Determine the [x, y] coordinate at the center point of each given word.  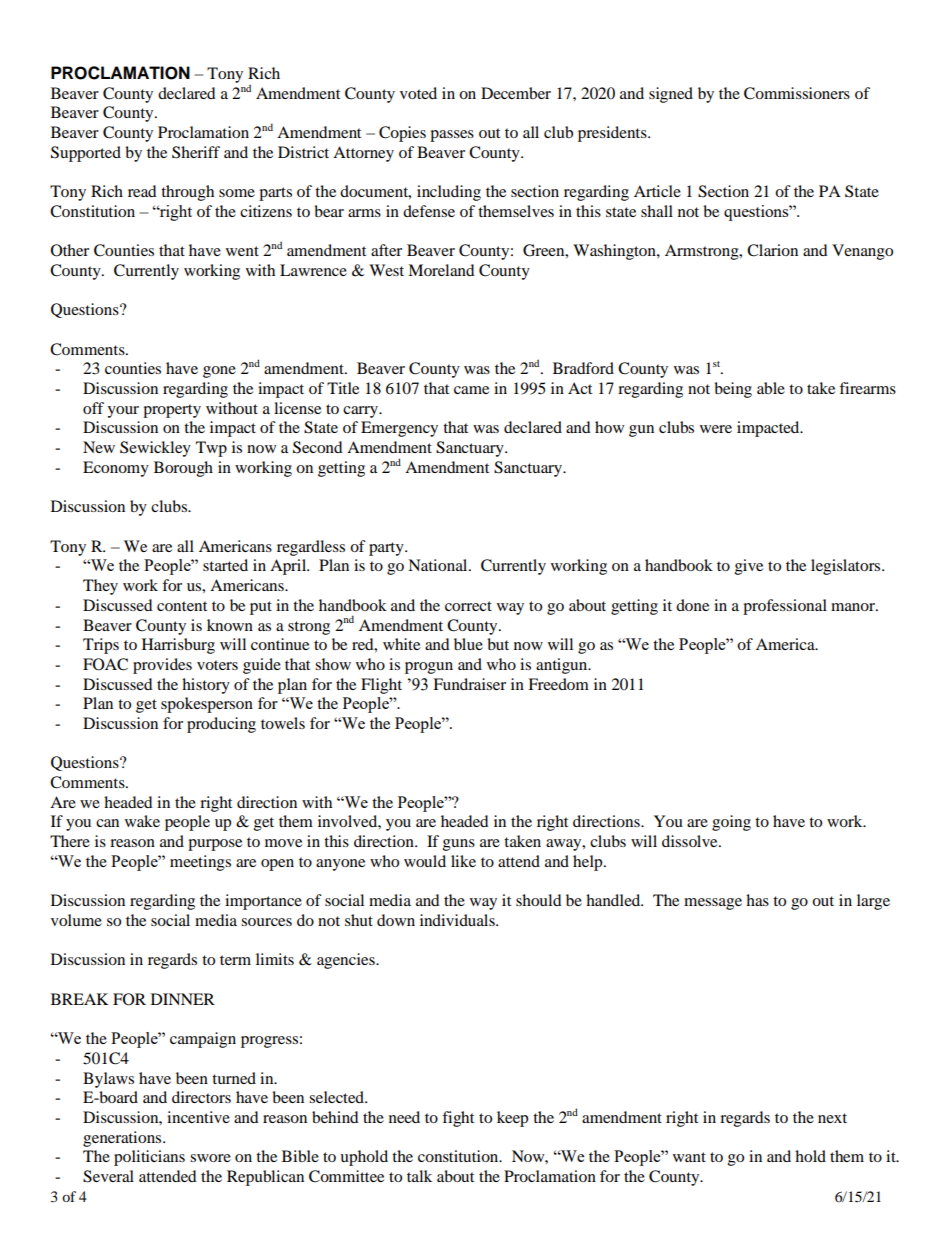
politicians [149, 1158]
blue [468, 644]
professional [785, 607]
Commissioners [797, 93]
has [757, 900]
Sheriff [196, 152]
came [471, 390]
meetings [200, 863]
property [172, 411]
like [463, 861]
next [832, 1118]
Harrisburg [178, 646]
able [771, 388]
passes [452, 136]
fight [458, 1119]
